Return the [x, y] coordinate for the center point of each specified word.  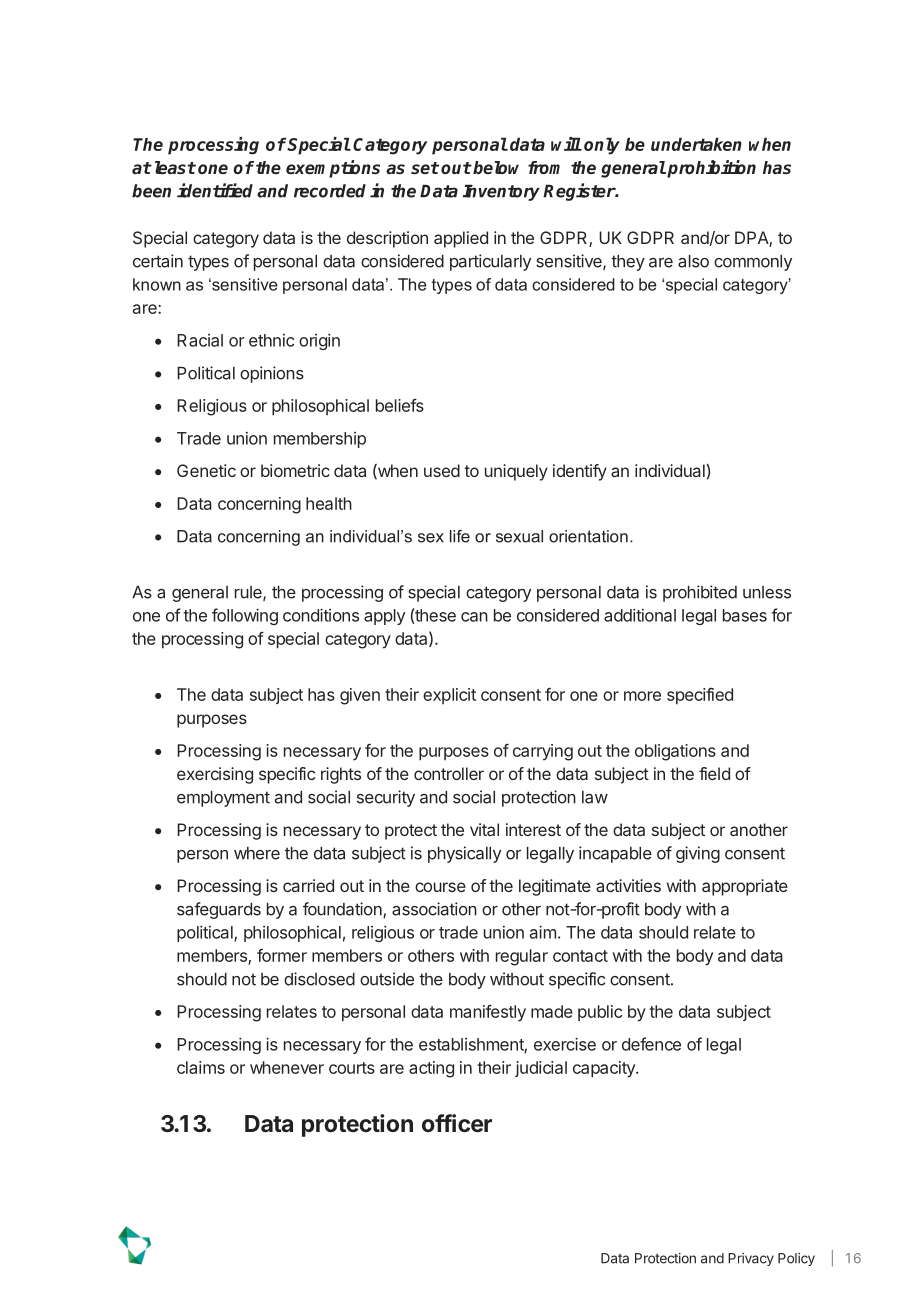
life [460, 536]
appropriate [745, 887]
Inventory [501, 192]
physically [464, 854]
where [257, 853]
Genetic [206, 470]
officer [457, 1123]
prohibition [710, 169]
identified [215, 190]
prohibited [700, 593]
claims [201, 1067]
